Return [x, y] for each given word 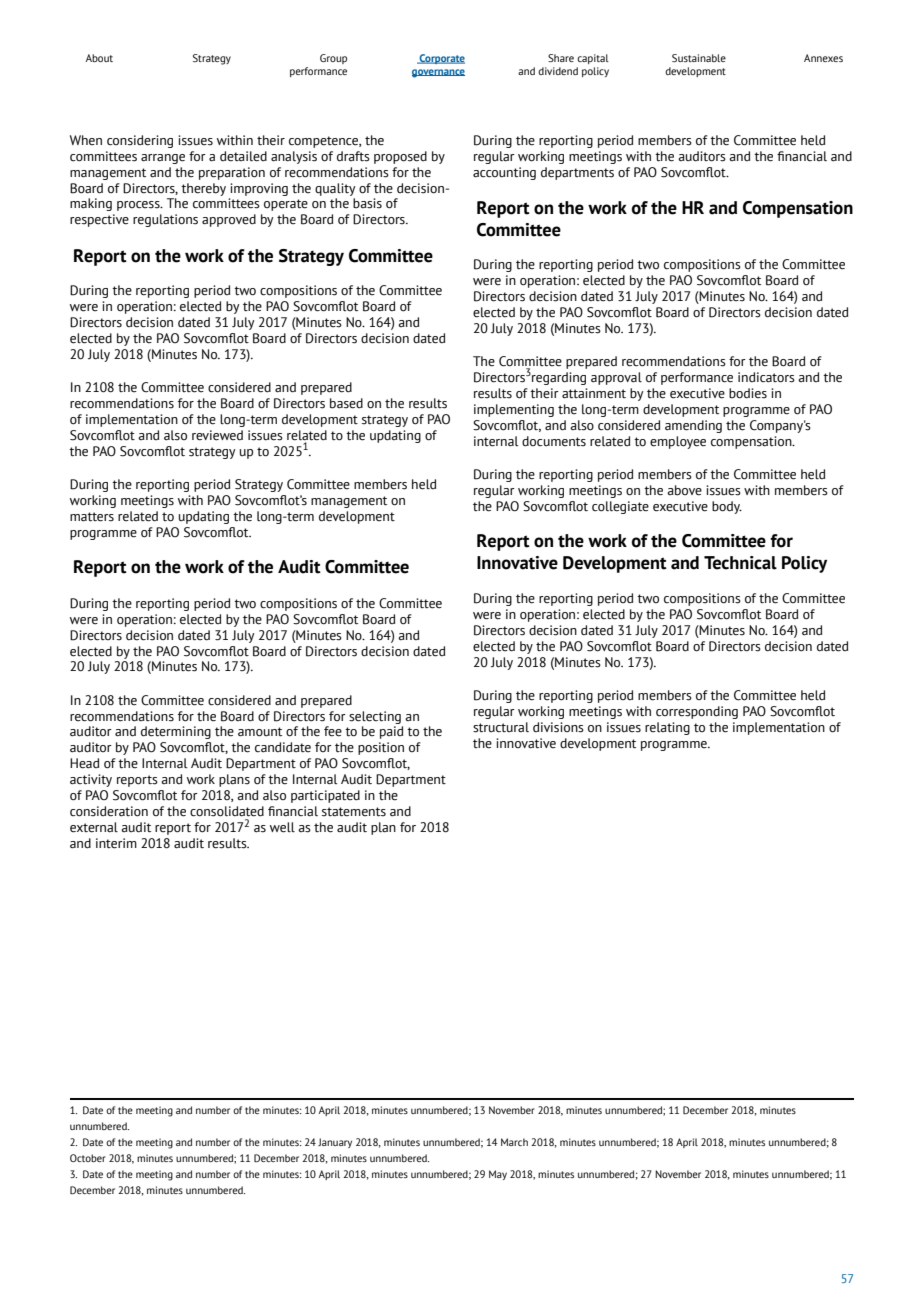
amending [693, 426]
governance [438, 73]
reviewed [217, 435]
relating [667, 728]
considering [140, 141]
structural [501, 727]
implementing [514, 410]
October [88, 1158]
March [514, 1142]
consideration [109, 811]
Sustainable [699, 58]
